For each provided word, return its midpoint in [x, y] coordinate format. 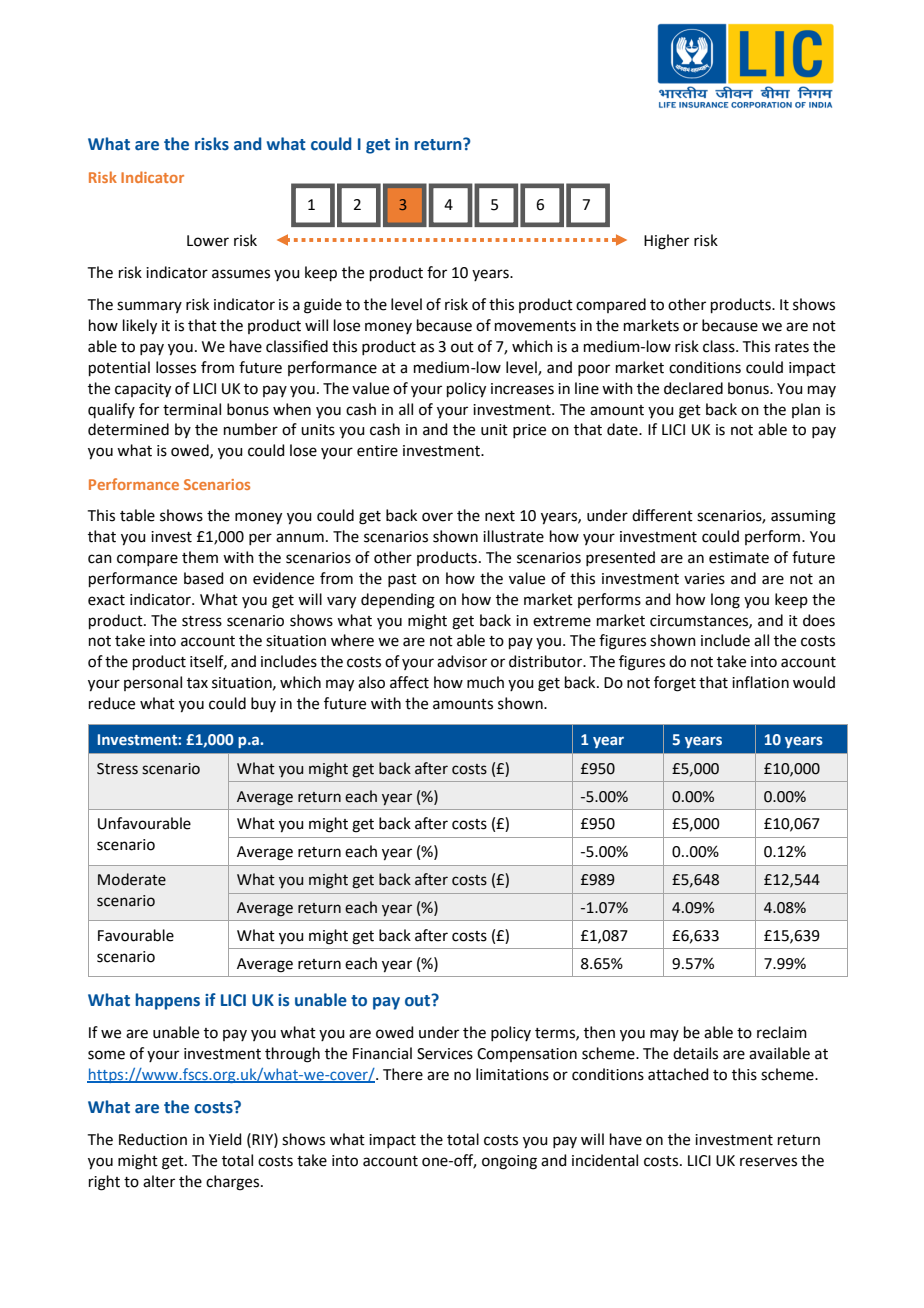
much [485, 682]
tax [197, 683]
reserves [768, 1162]
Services [445, 1054]
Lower [208, 241]
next [500, 516]
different [662, 515]
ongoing [509, 1162]
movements [535, 326]
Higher [666, 242]
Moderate [132, 879]
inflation [760, 682]
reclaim [782, 1032]
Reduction [153, 1139]
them [200, 557]
